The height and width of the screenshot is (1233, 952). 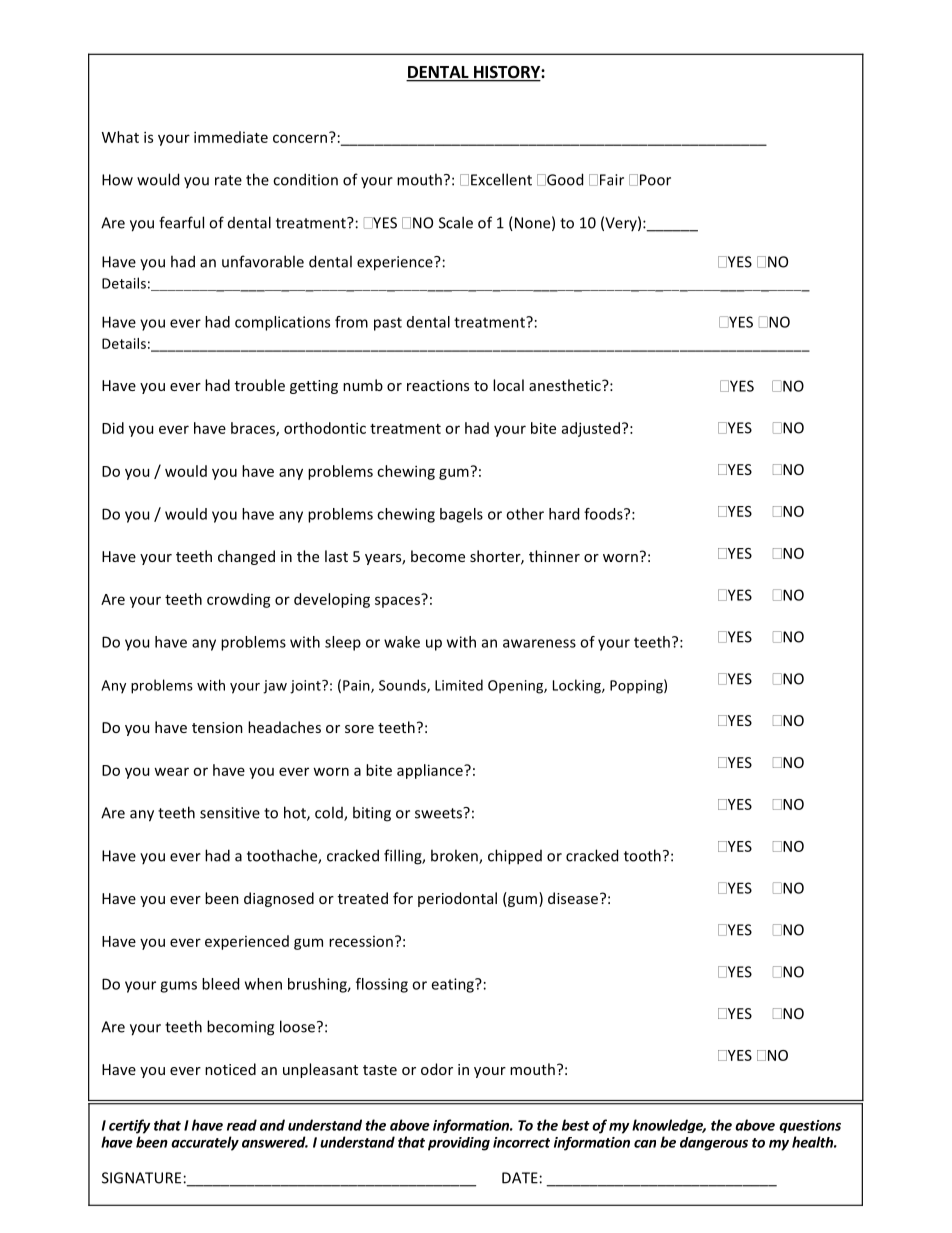 What do you see at coordinates (714, 1144) in the screenshot?
I see `dangerous` at bounding box center [714, 1144].
